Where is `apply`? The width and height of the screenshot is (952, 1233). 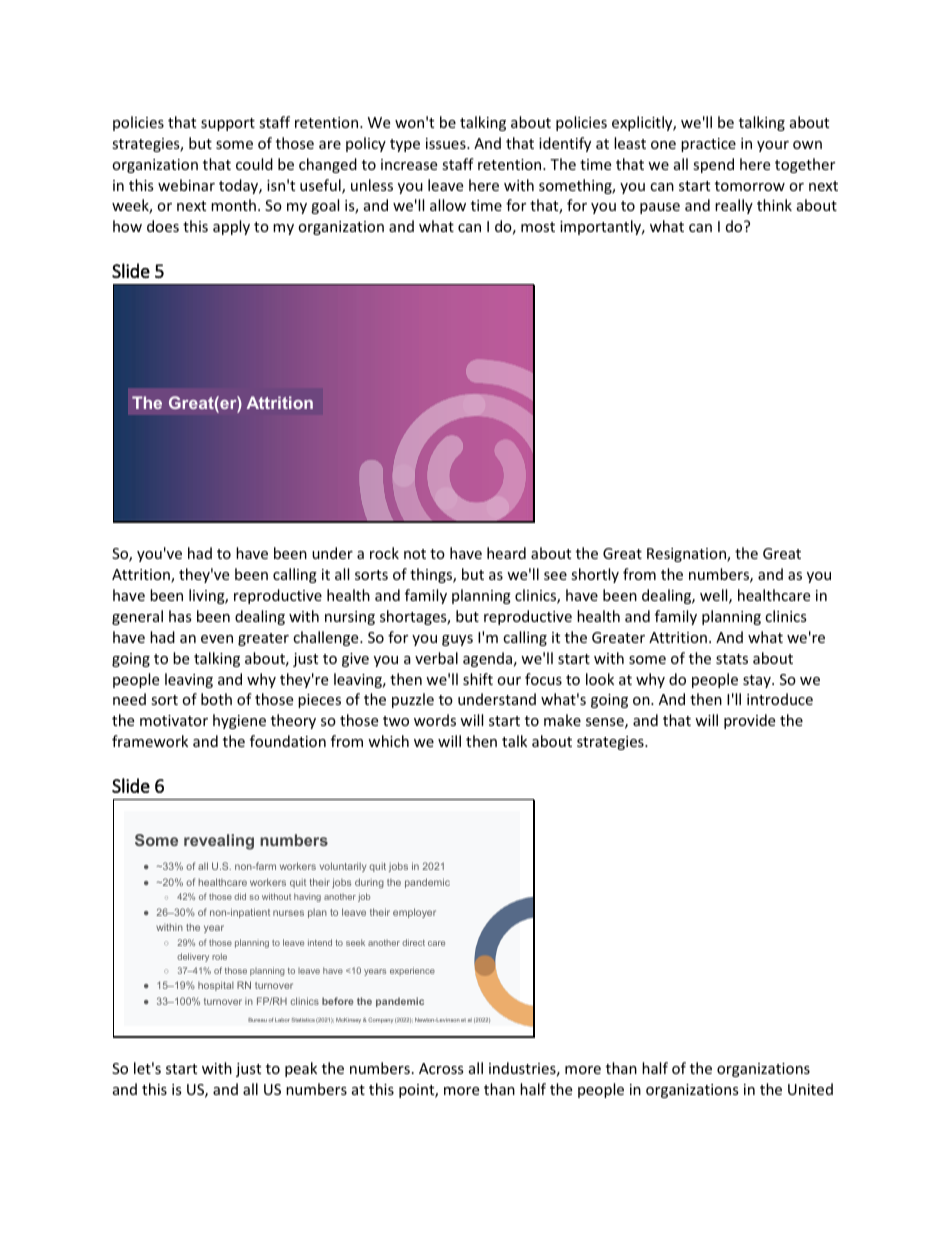 apply is located at coordinates (231, 227).
